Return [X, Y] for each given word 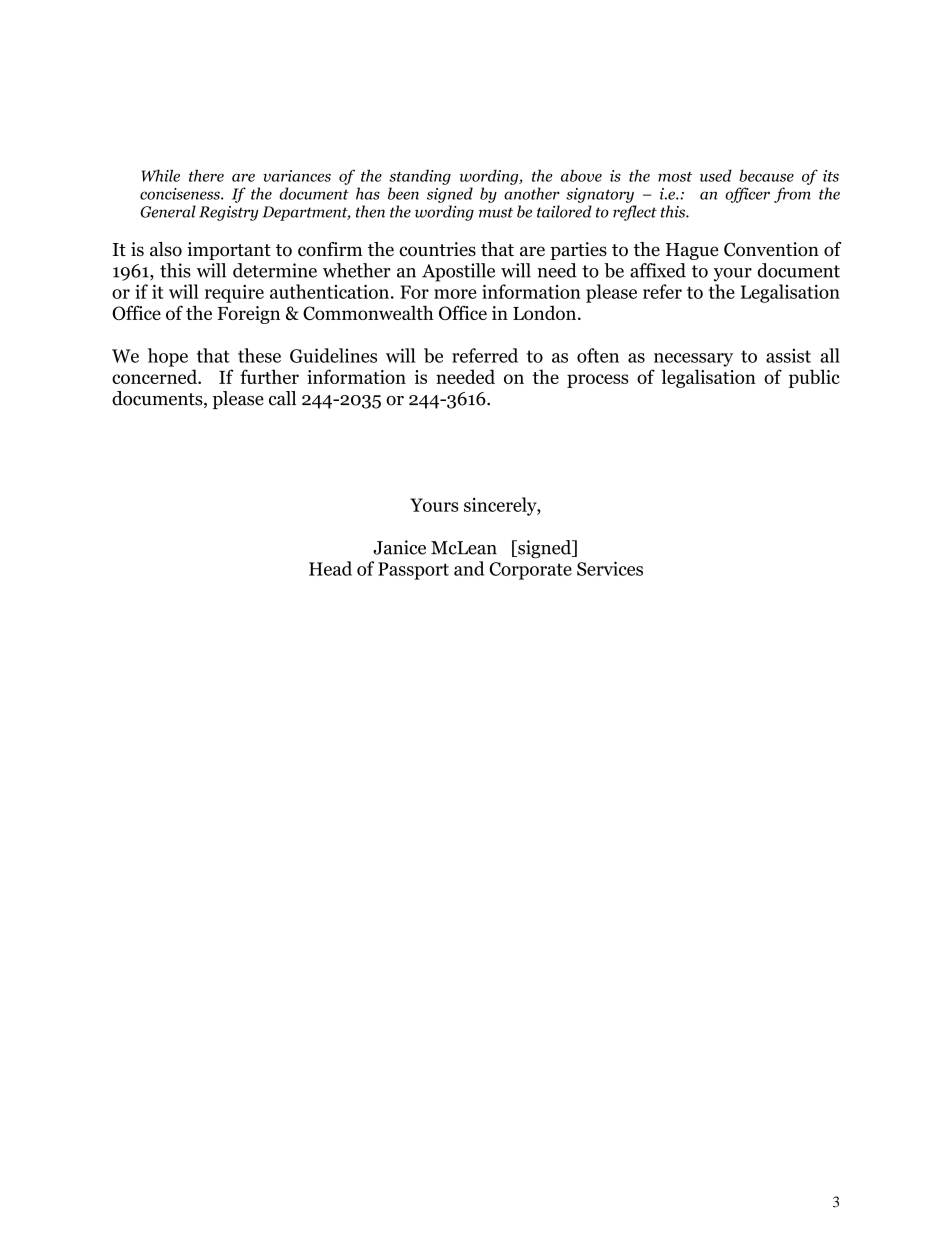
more [455, 294]
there [206, 175]
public [814, 378]
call [282, 398]
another [532, 193]
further [269, 376]
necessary [693, 360]
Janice [399, 547]
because [767, 175]
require [234, 294]
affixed [658, 270]
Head [330, 568]
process [597, 381]
